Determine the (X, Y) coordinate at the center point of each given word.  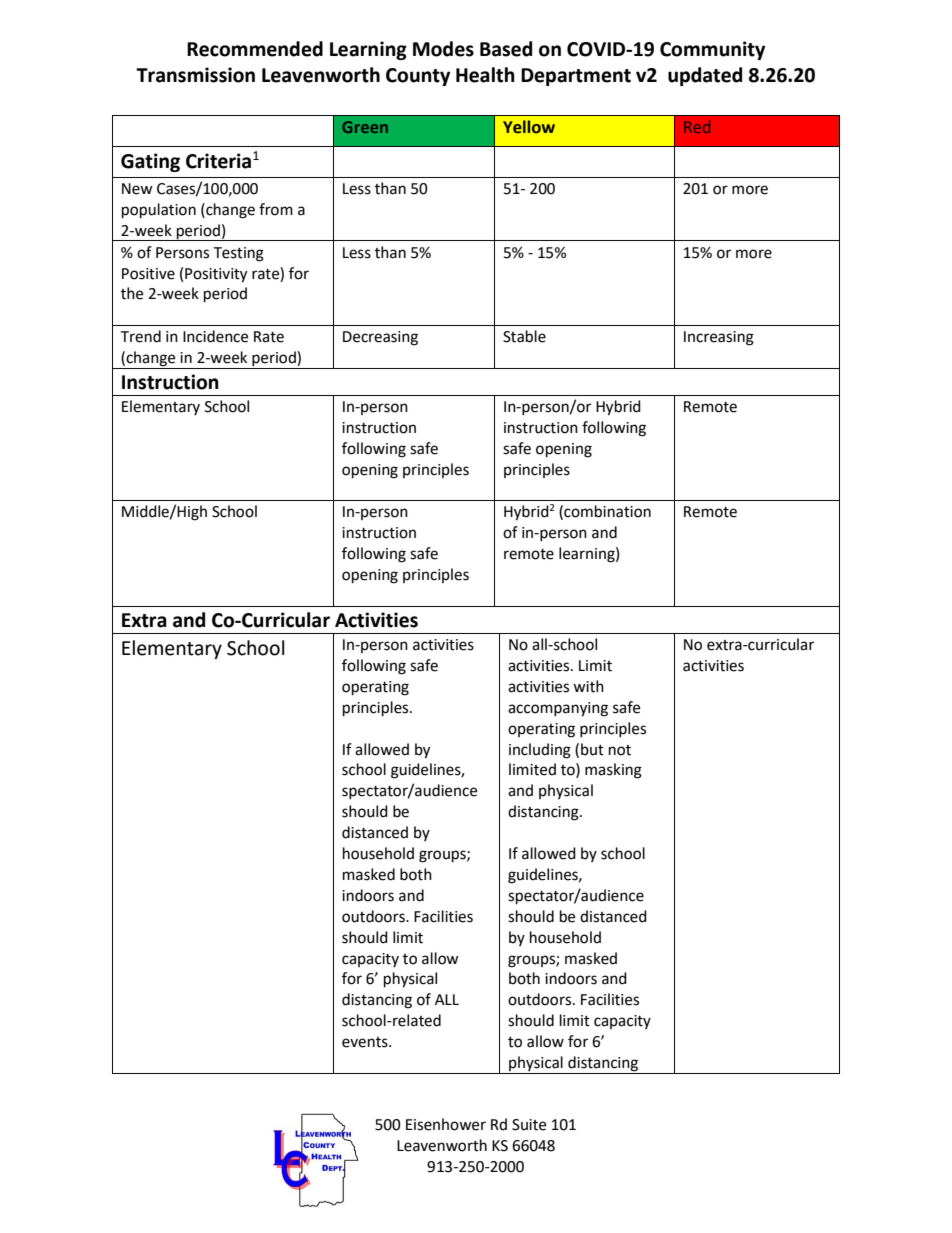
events (366, 1042)
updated (705, 76)
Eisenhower (446, 1124)
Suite (529, 1125)
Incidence (215, 336)
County (418, 77)
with (588, 686)
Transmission (195, 75)
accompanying (558, 709)
